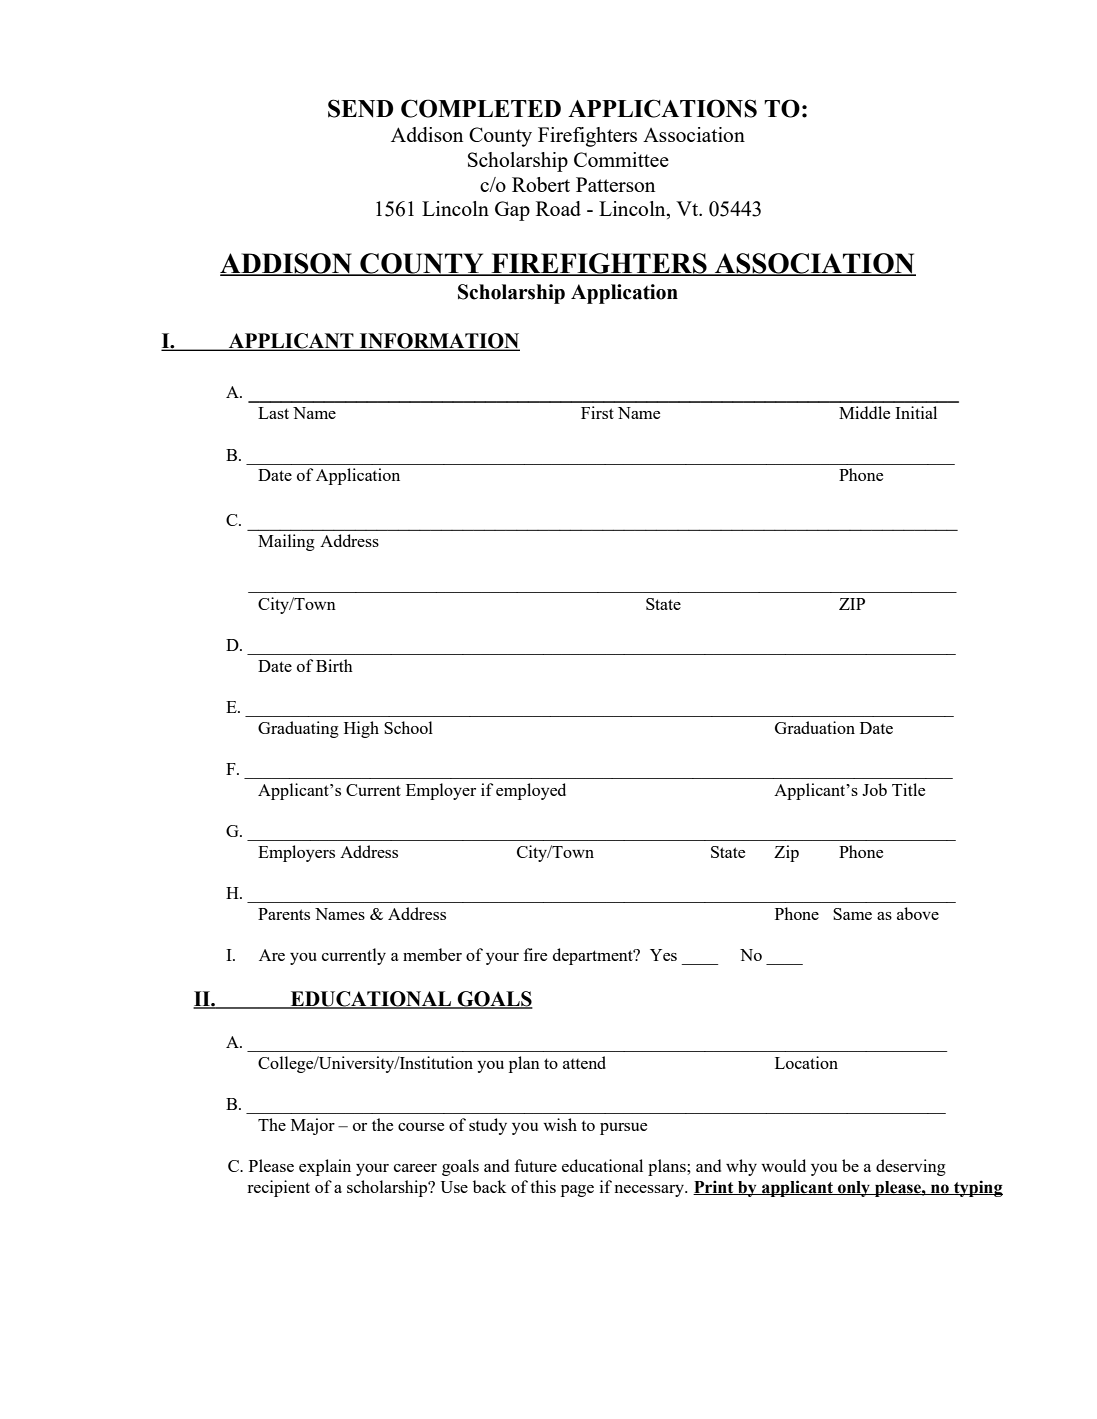  Describe the element at coordinates (334, 665) in the page. I see `Birth` at that location.
